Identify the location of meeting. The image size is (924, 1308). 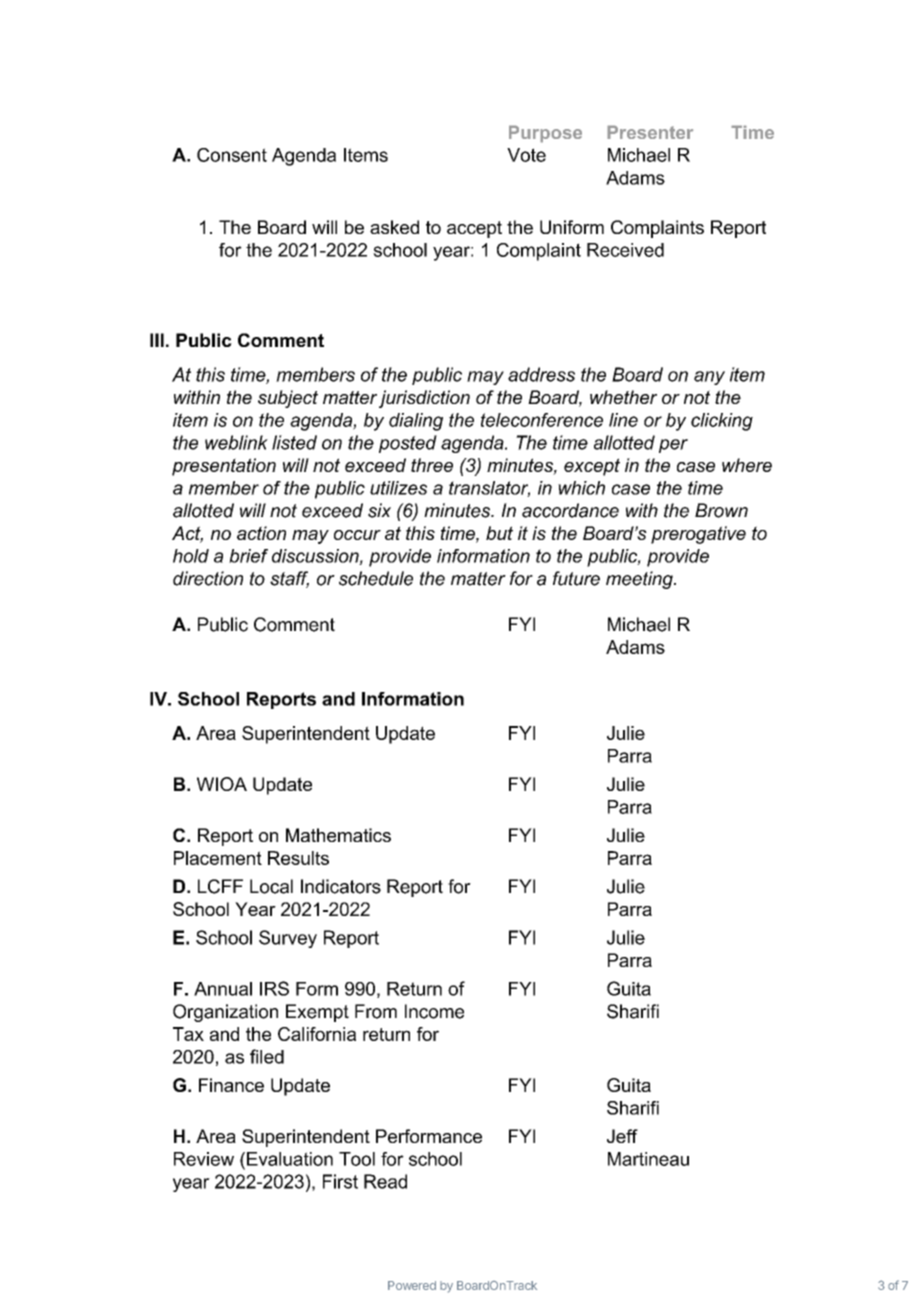
(640, 580).
